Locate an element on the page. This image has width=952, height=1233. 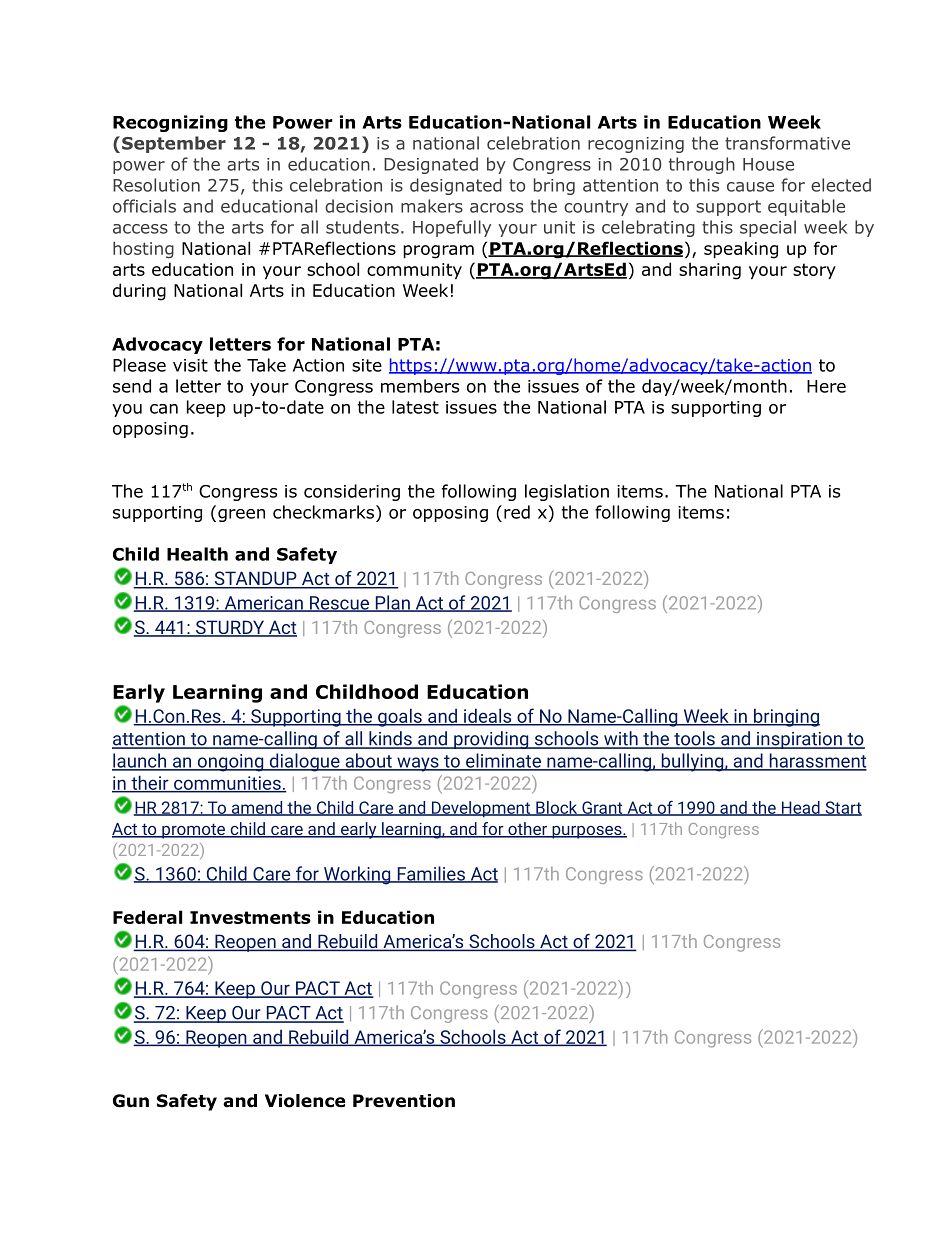
ideals is located at coordinates (487, 716).
